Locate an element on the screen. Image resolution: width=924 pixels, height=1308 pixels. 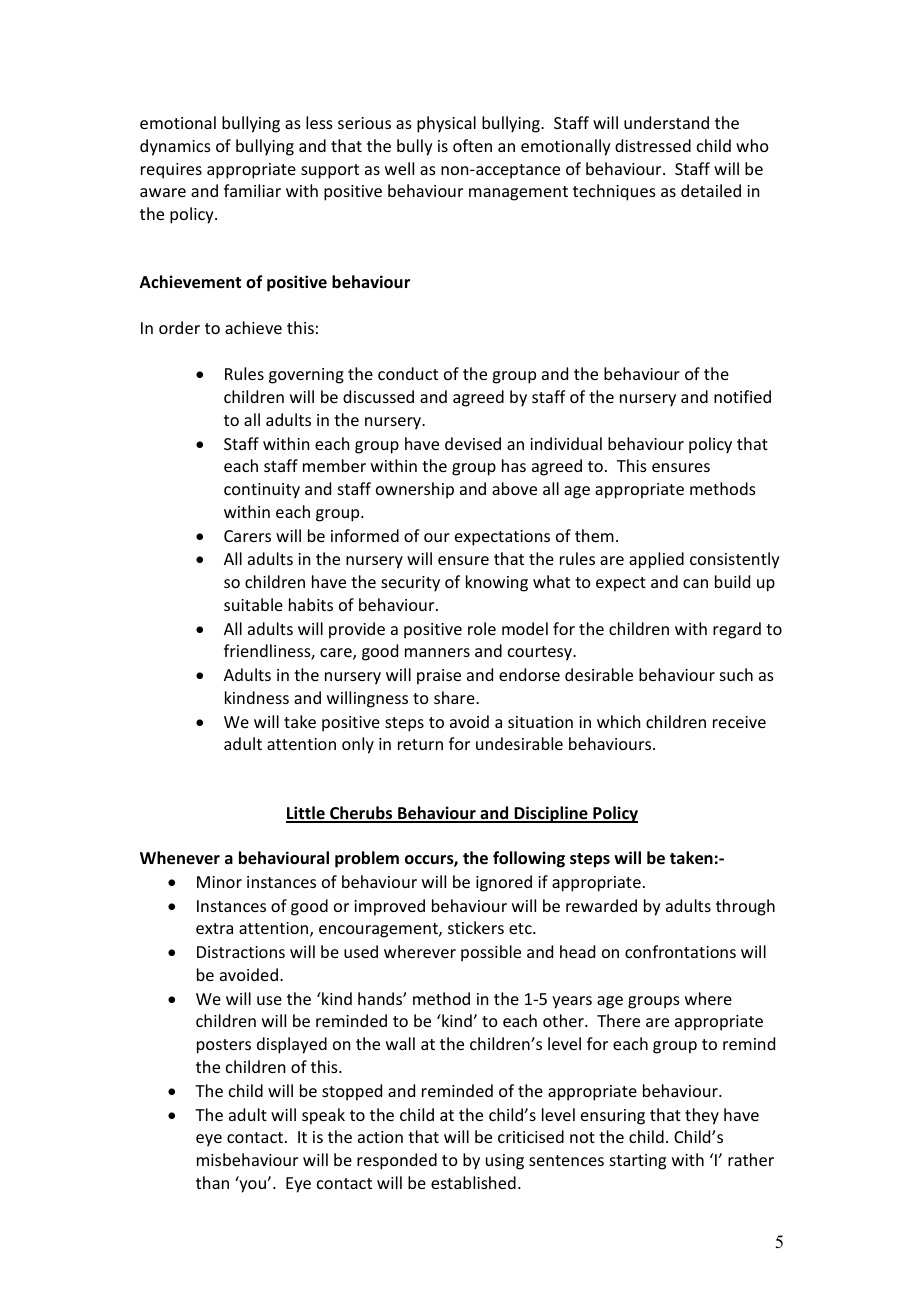
following is located at coordinates (529, 859).
